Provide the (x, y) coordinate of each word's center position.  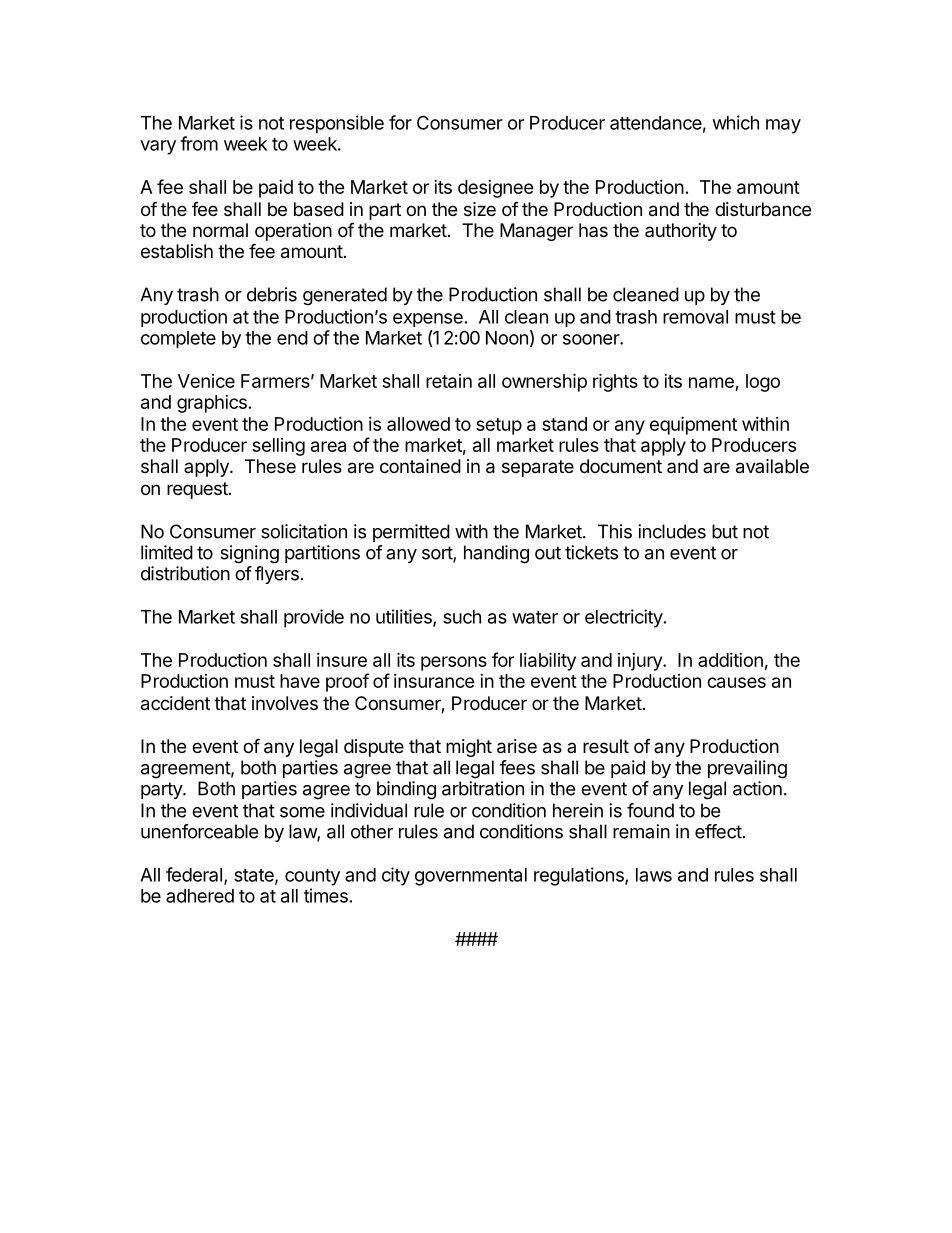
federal (194, 874)
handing (496, 554)
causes (736, 682)
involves (285, 703)
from (199, 143)
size (480, 209)
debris (272, 294)
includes (672, 531)
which (736, 122)
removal (695, 317)
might (469, 748)
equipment (693, 425)
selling (278, 447)
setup (499, 426)
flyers (277, 575)
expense (428, 320)
